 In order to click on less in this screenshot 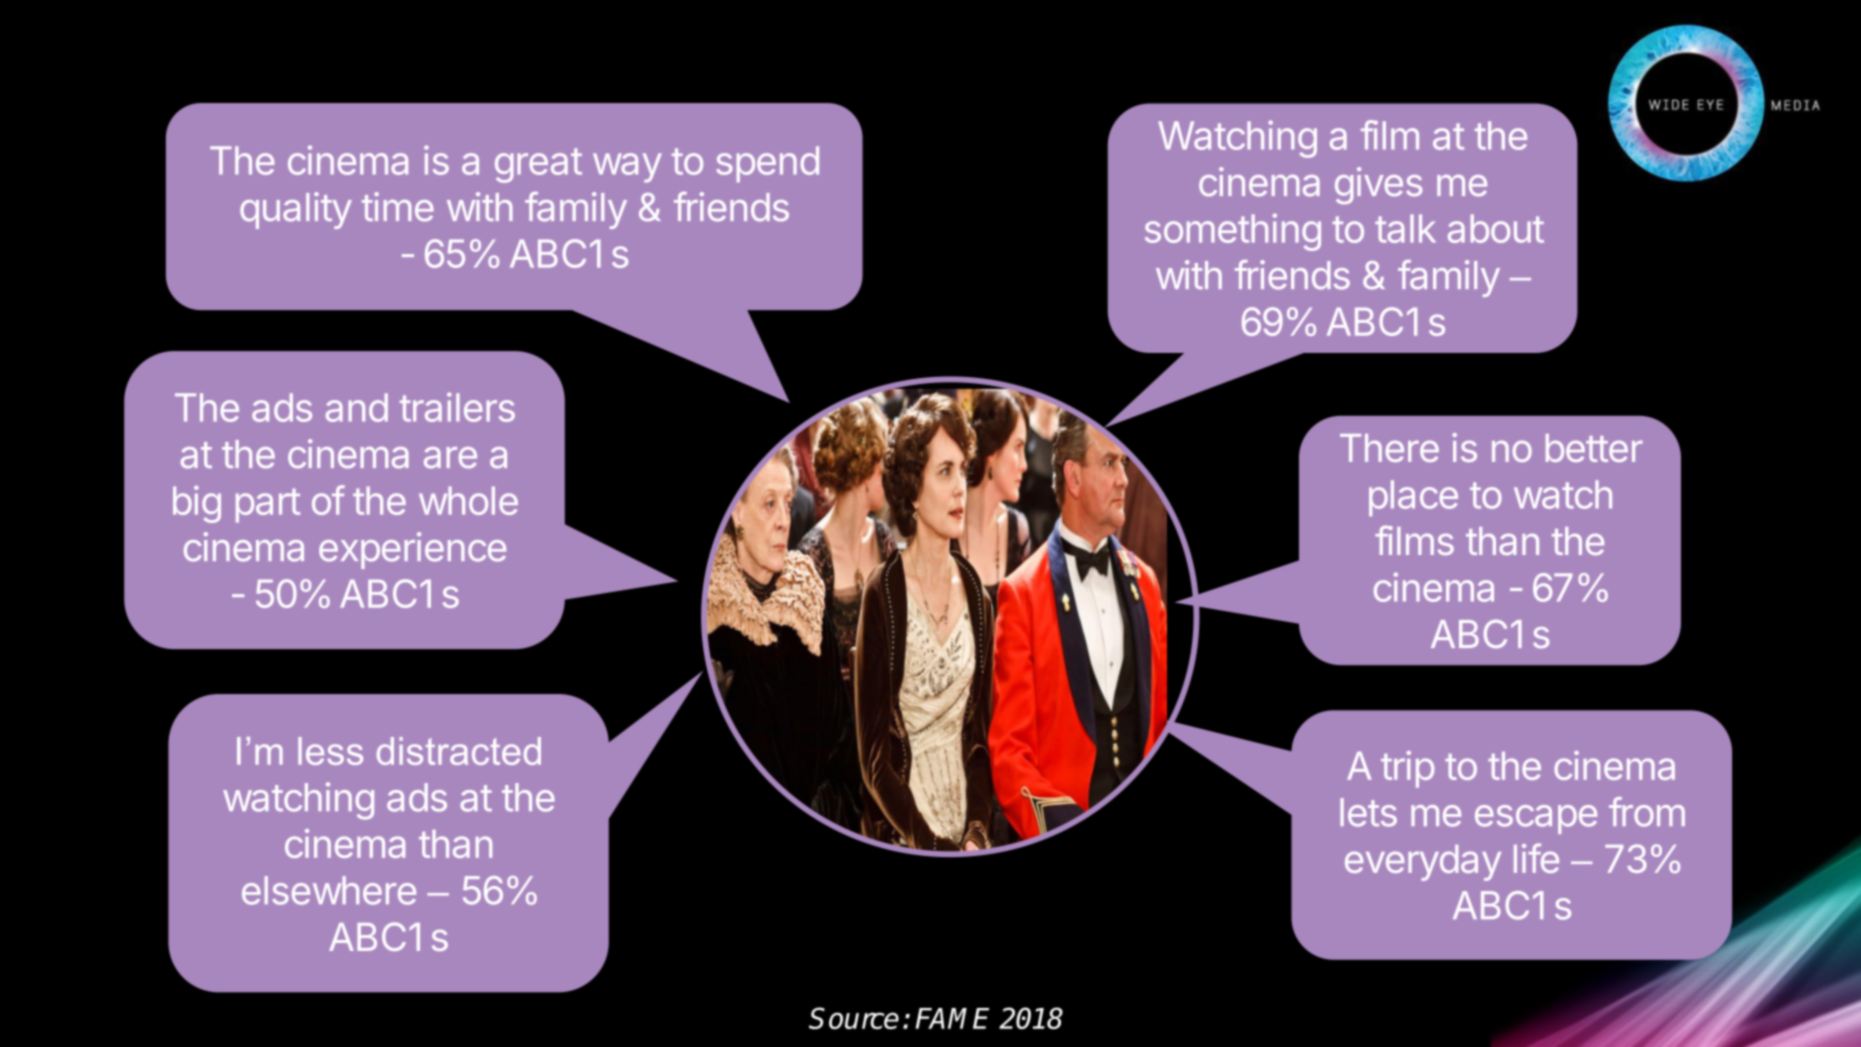, I will do `click(330, 751)`.
